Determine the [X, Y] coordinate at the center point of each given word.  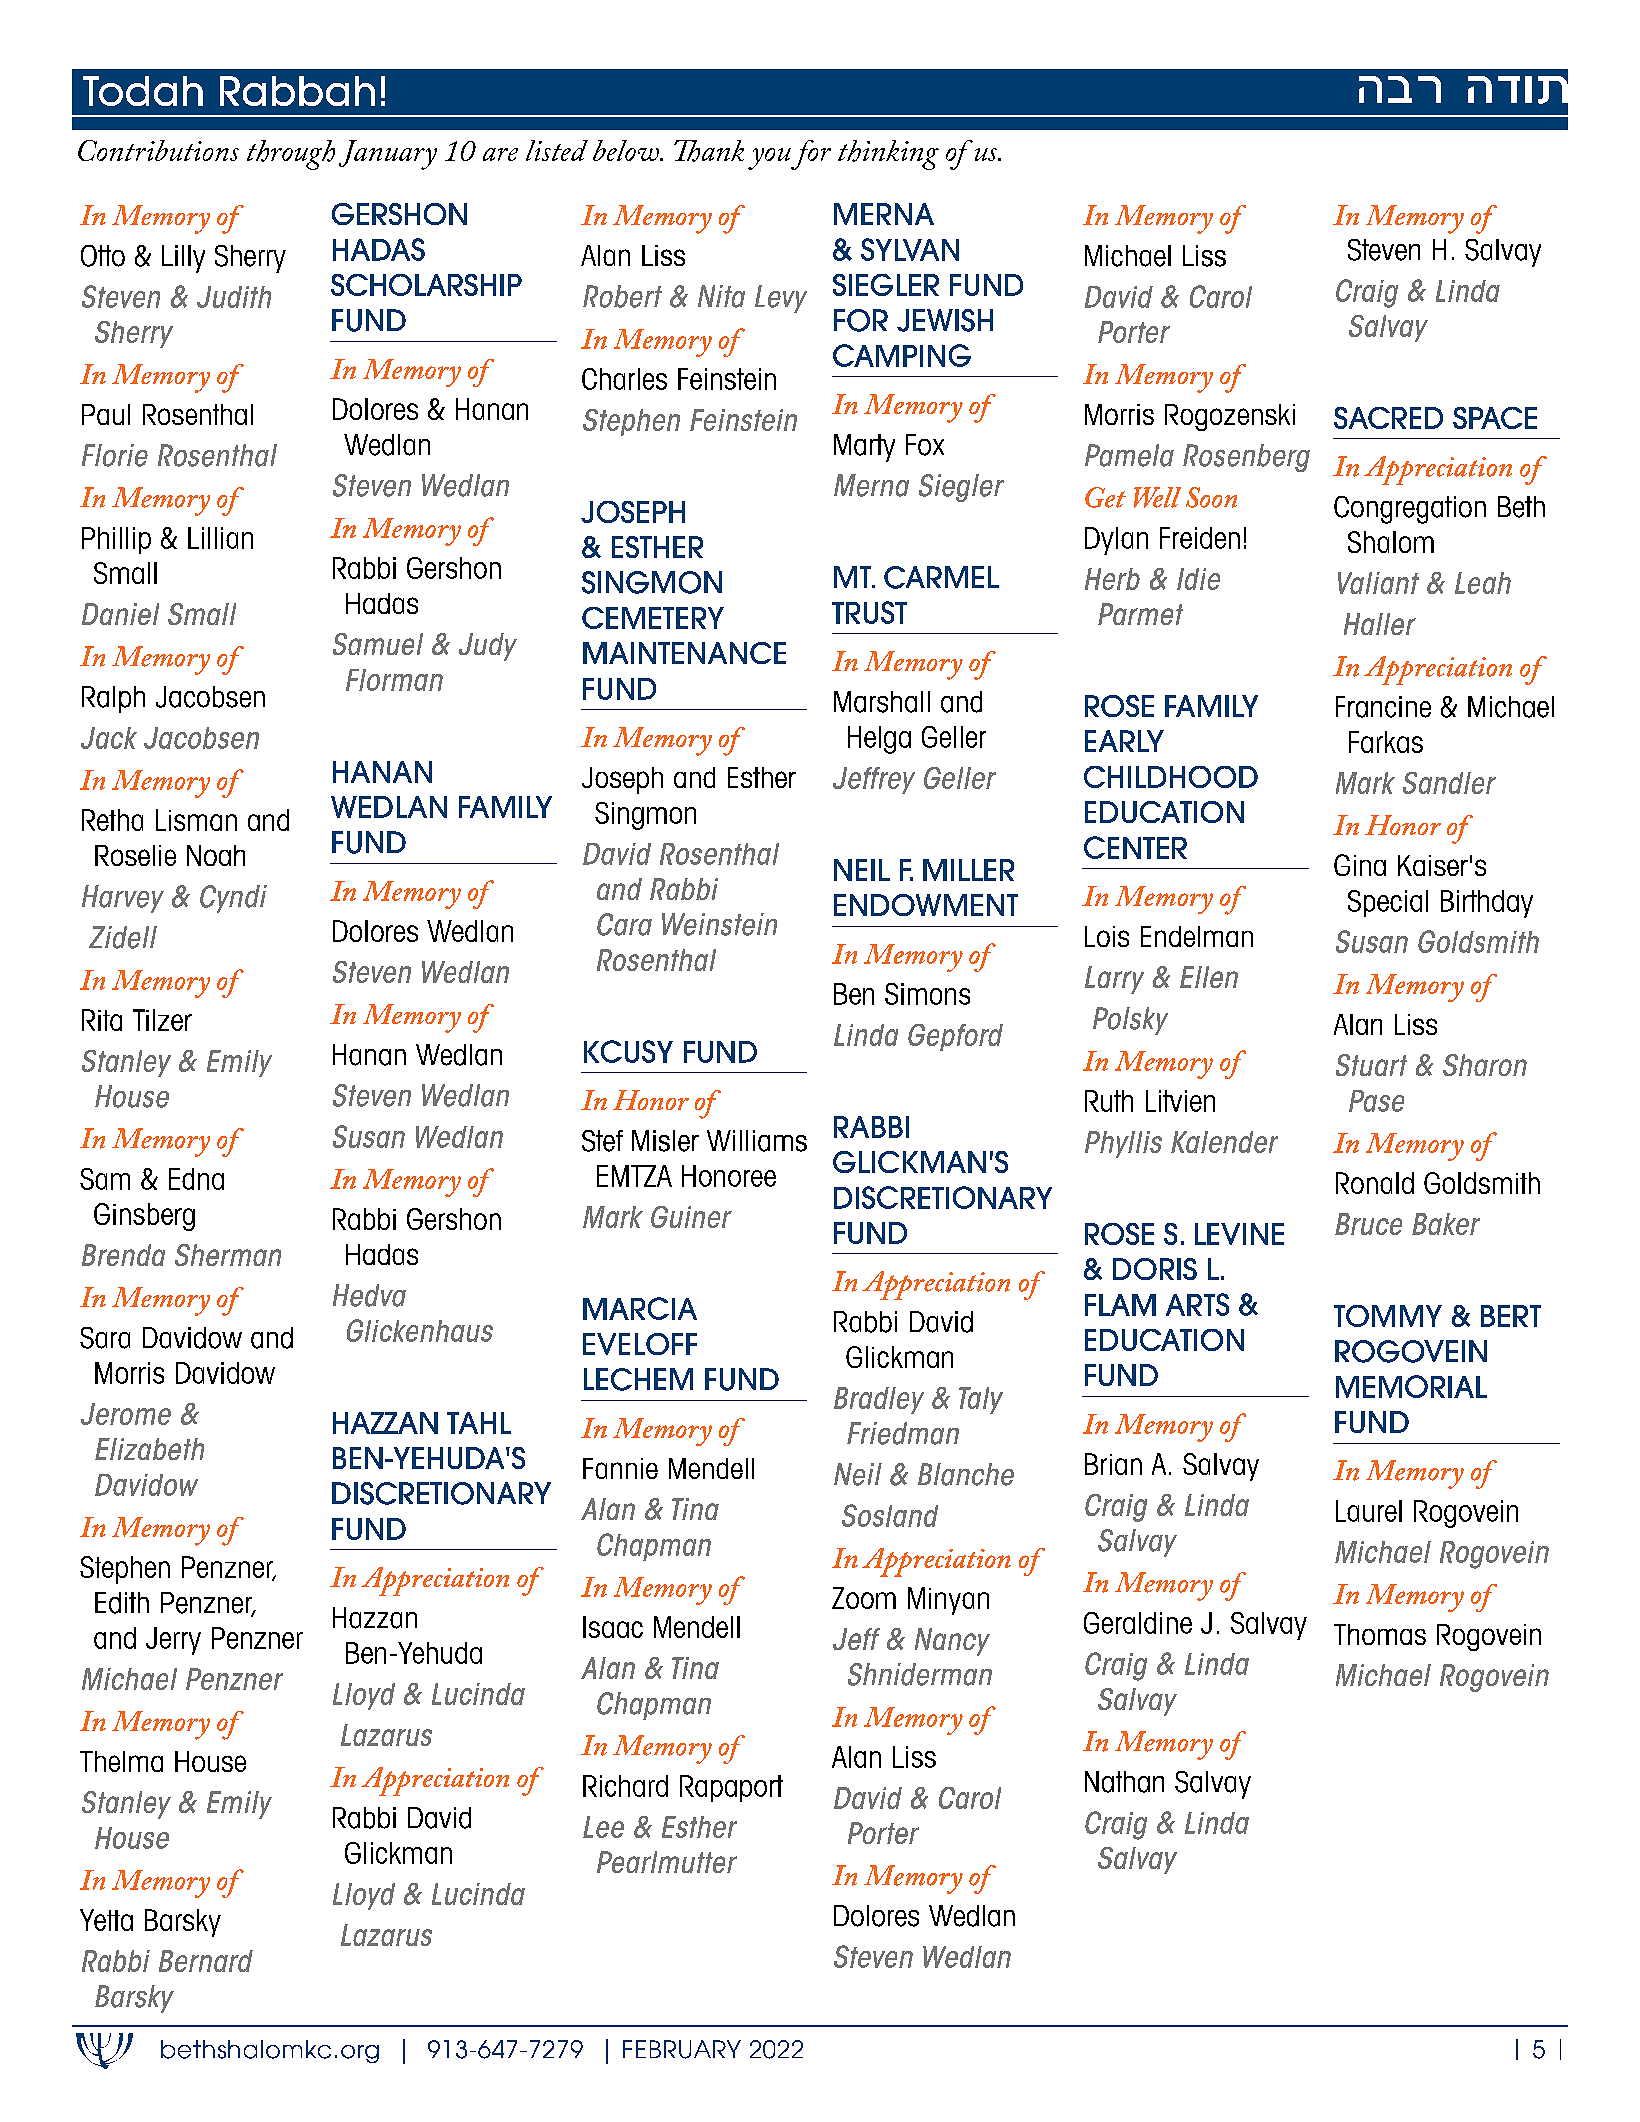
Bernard [206, 1961]
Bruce [1368, 1224]
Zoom [864, 1598]
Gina [1360, 865]
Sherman [228, 1255]
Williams [757, 1141]
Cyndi [233, 899]
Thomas [1380, 1634]
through [291, 155]
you [770, 159]
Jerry [173, 1641]
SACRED [1388, 418]
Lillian [220, 538]
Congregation [1410, 510]
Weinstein [719, 924]
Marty [864, 448]
